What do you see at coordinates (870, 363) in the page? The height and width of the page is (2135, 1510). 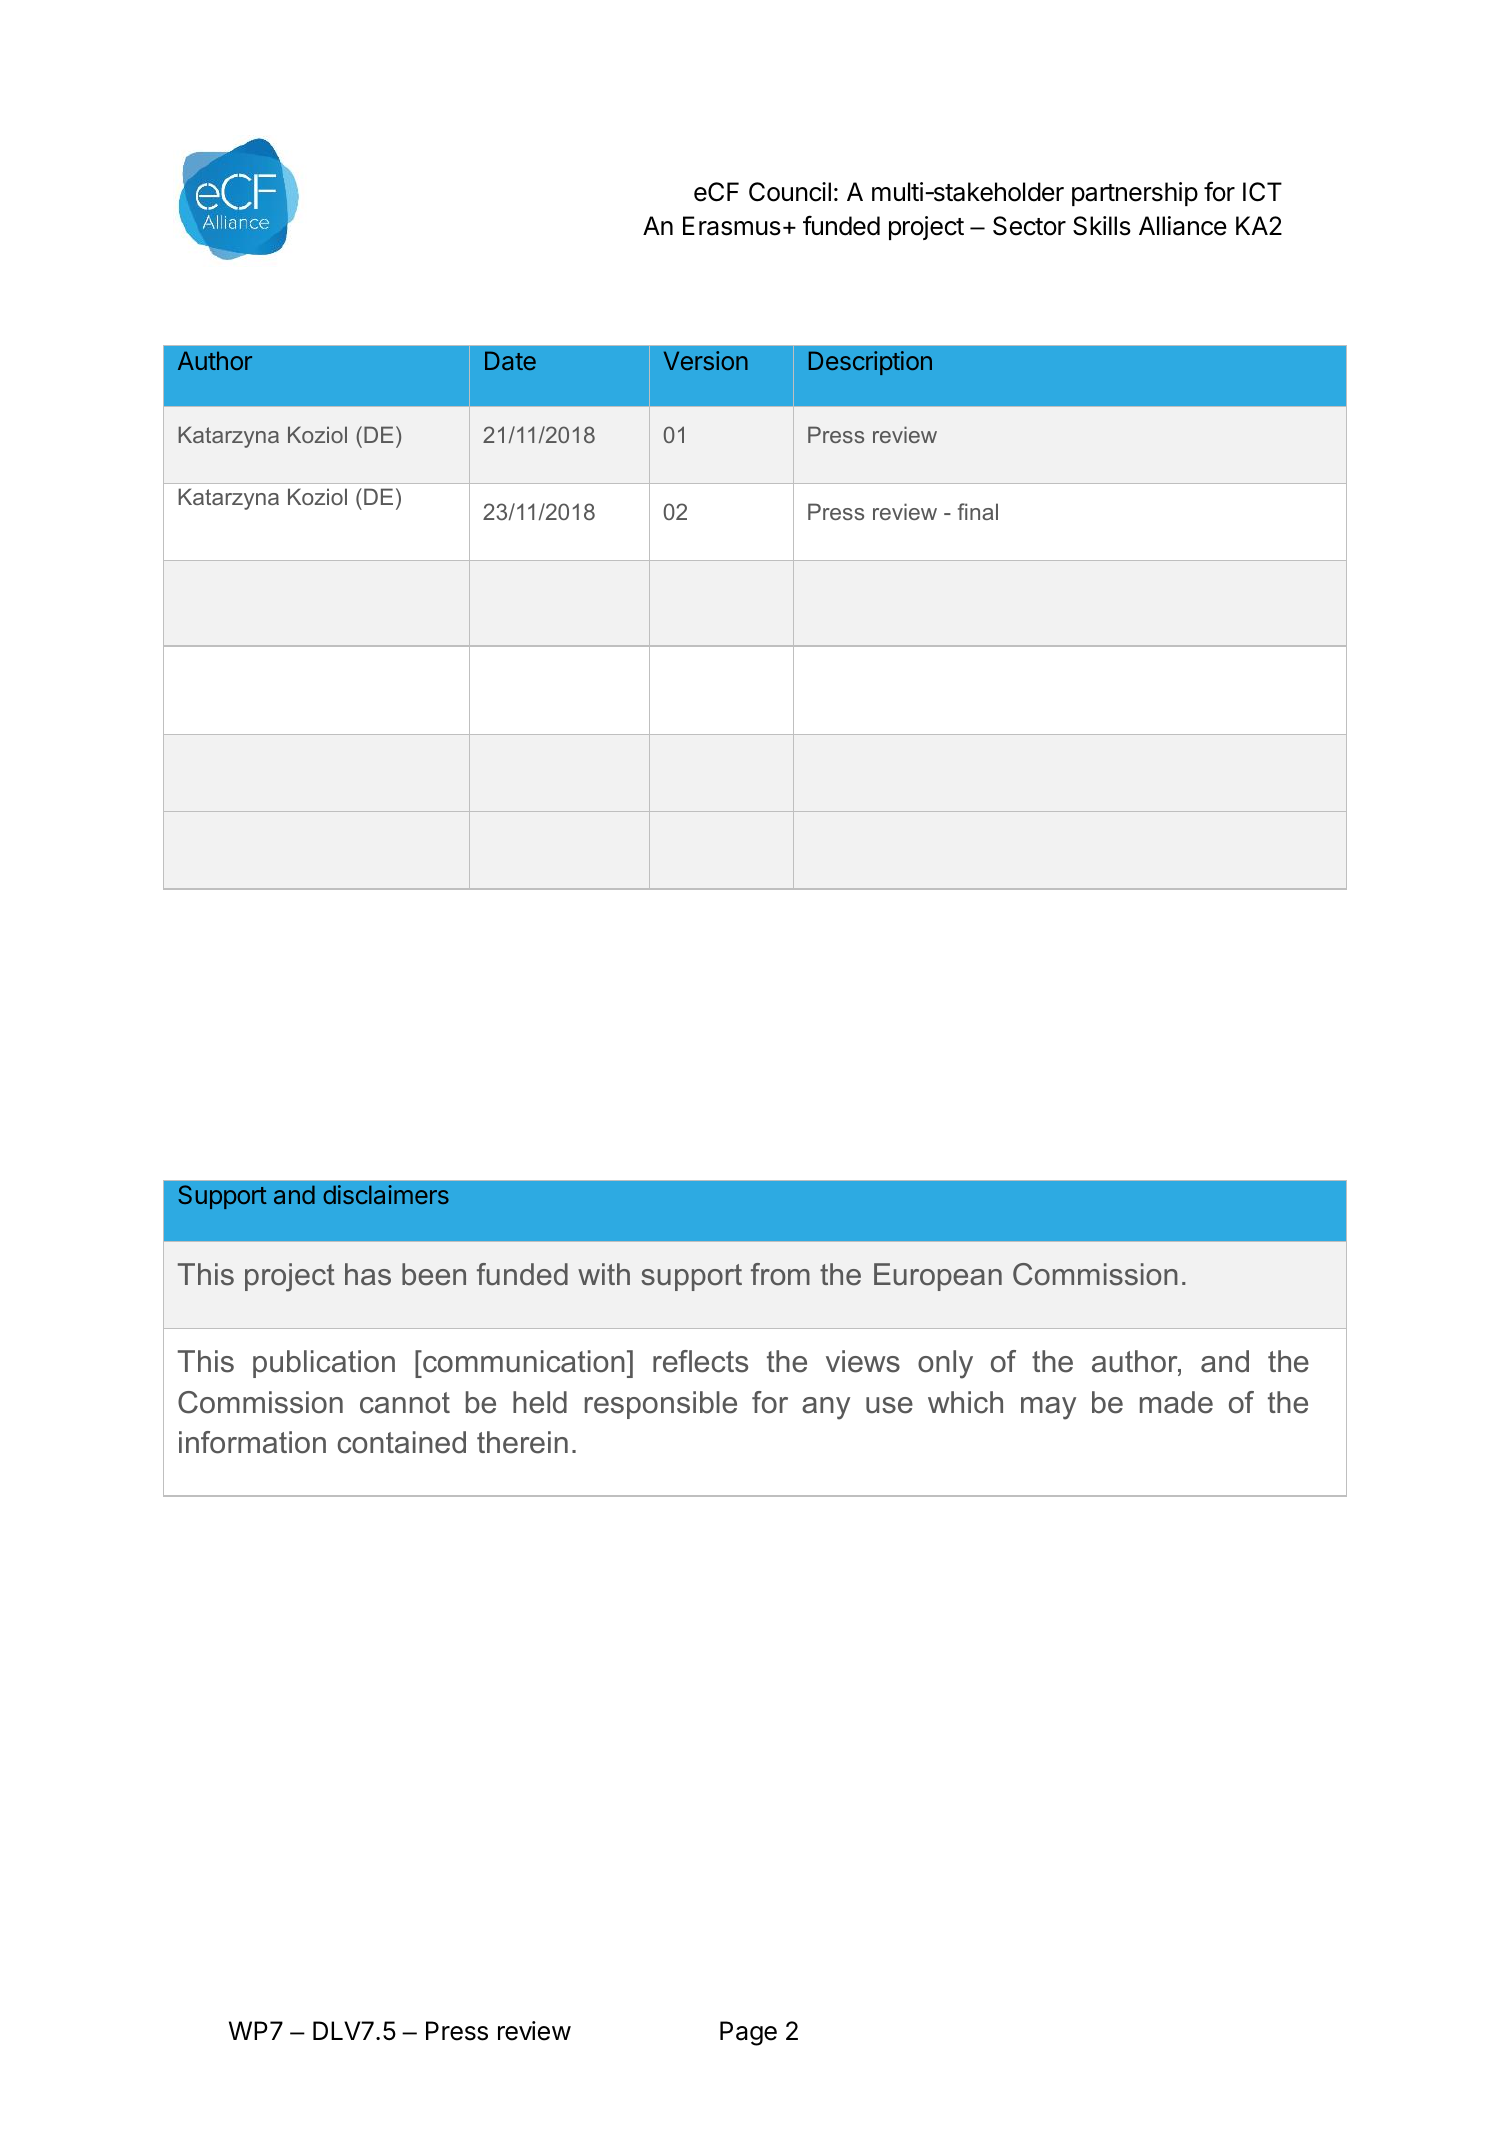 I see `Description` at bounding box center [870, 363].
